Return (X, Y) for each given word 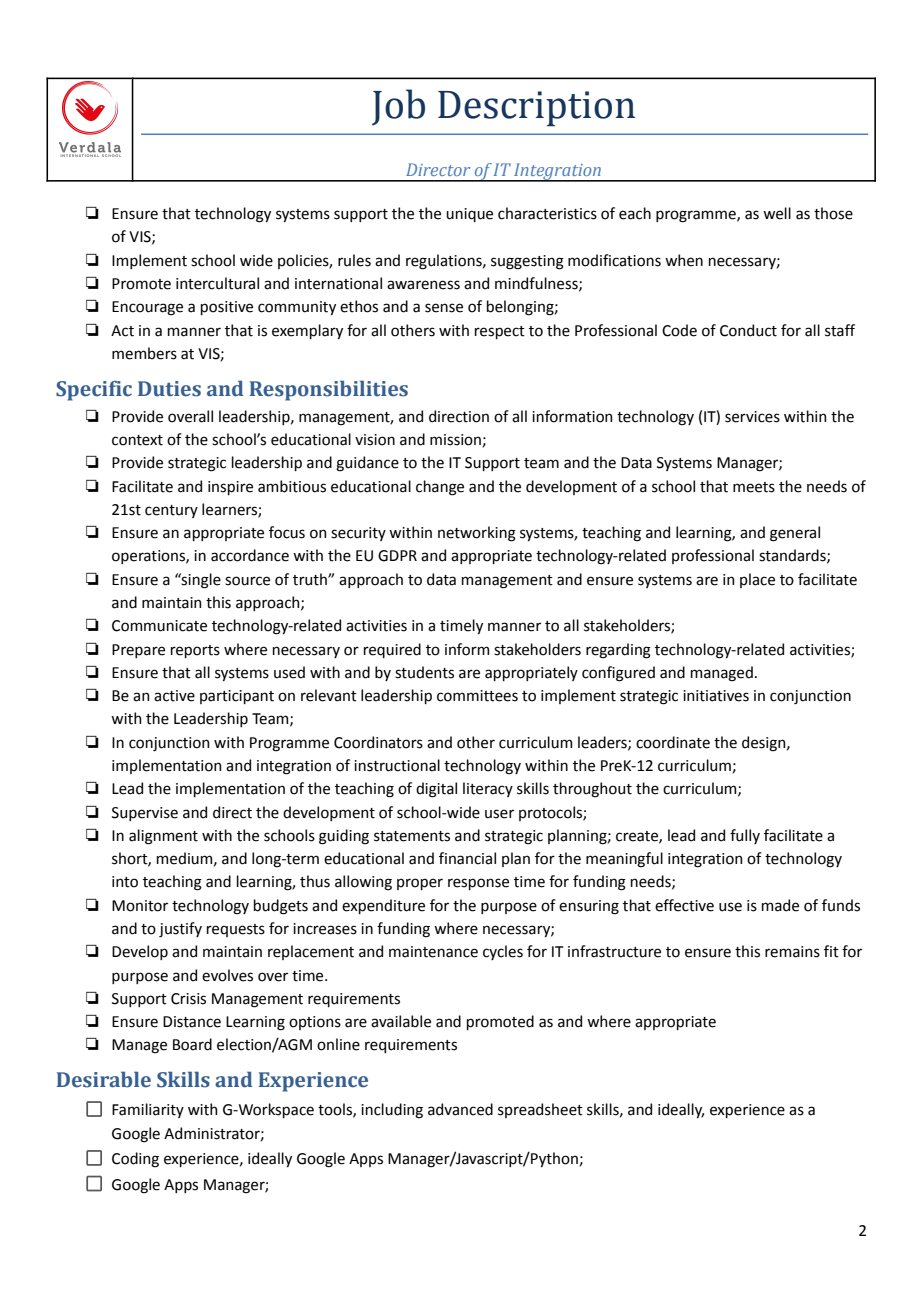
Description (536, 108)
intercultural (217, 283)
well (777, 213)
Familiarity (148, 1110)
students (424, 672)
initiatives (716, 696)
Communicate (159, 626)
